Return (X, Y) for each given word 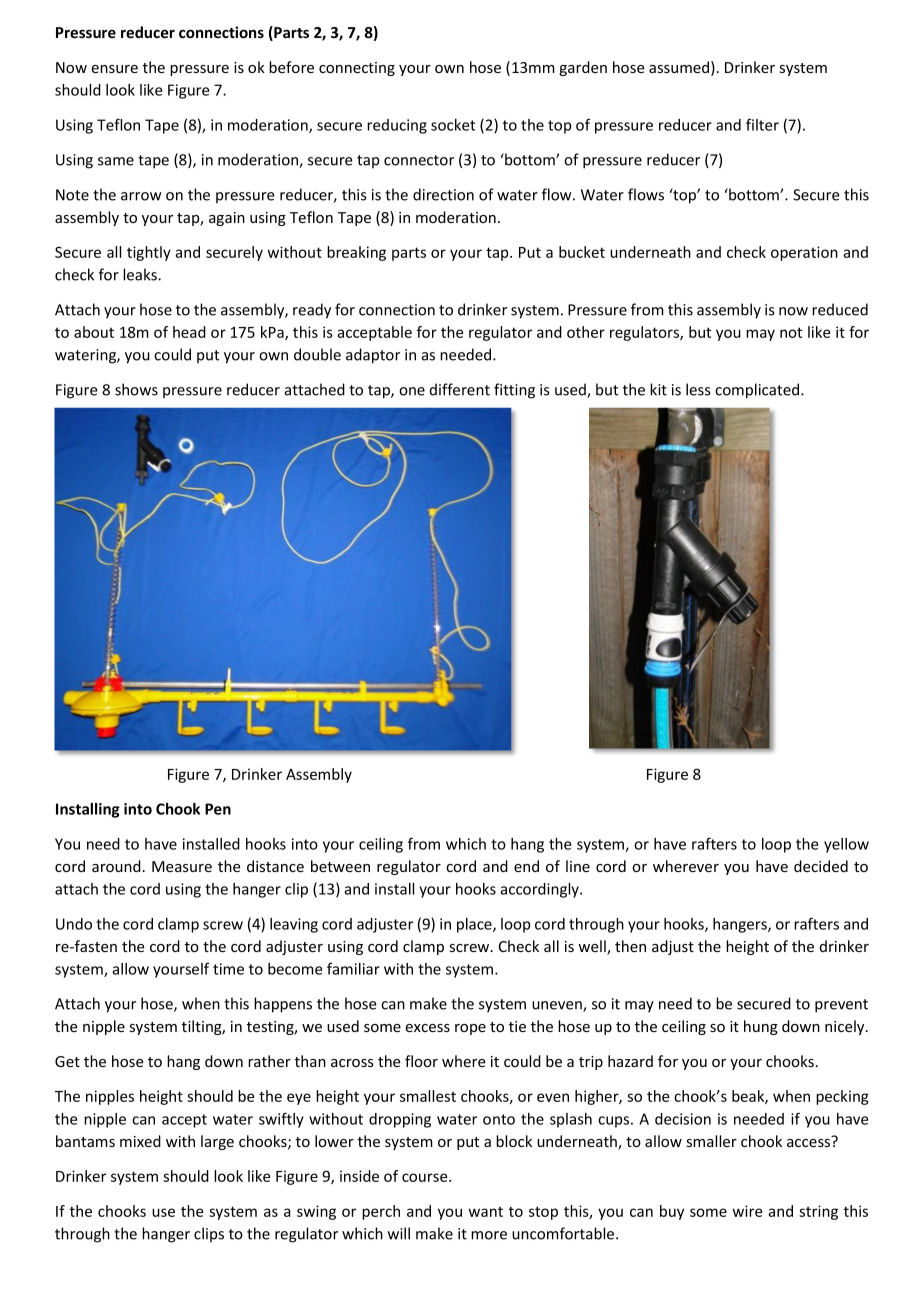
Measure (182, 866)
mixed (140, 1141)
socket (453, 125)
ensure (114, 69)
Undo (74, 924)
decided (821, 866)
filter (762, 124)
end (526, 866)
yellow (846, 845)
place (475, 925)
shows (136, 389)
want (486, 1212)
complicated (758, 391)
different (460, 389)
